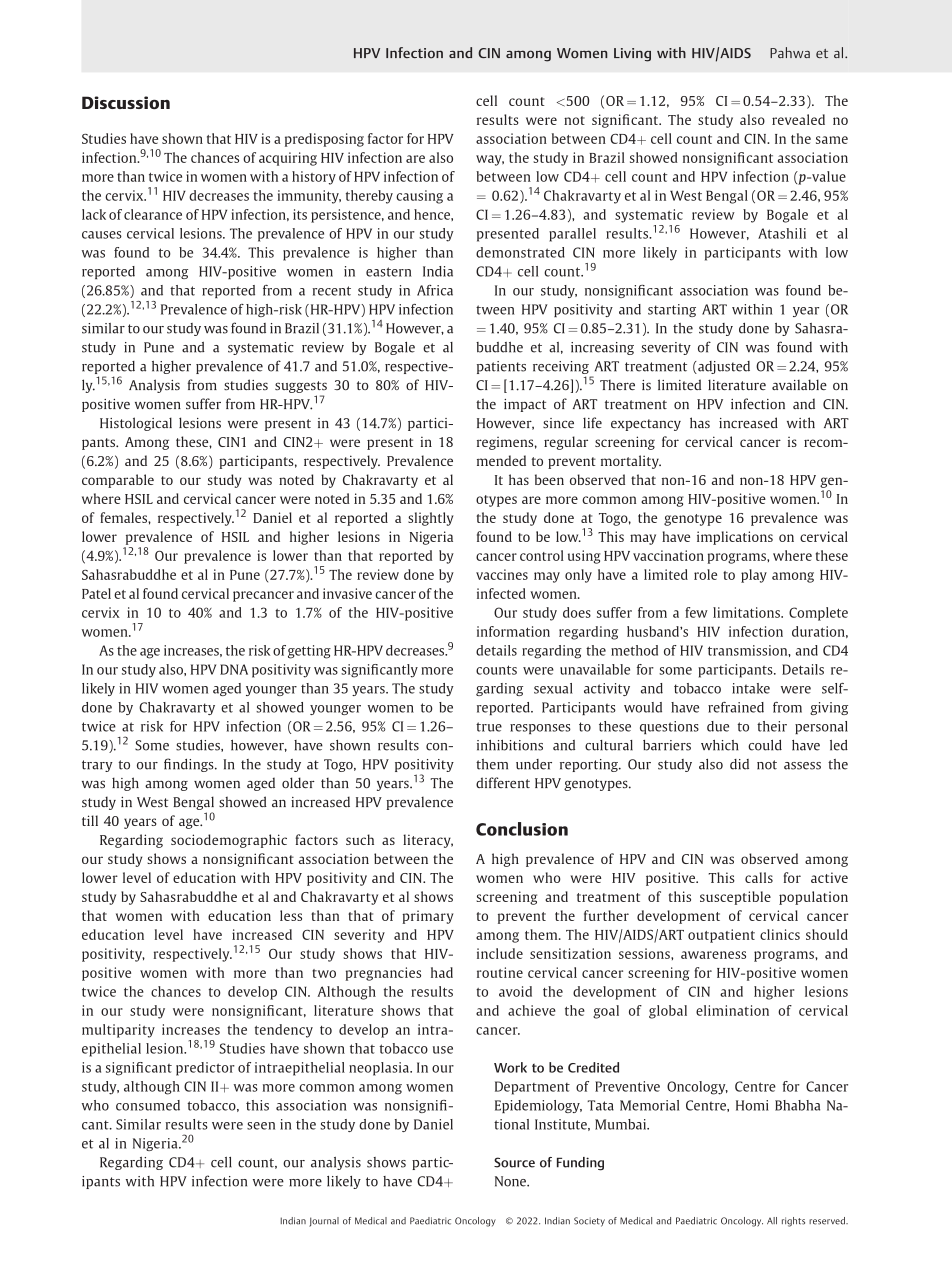  Describe the element at coordinates (126, 102) in the screenshot. I see `Discussion` at that location.
